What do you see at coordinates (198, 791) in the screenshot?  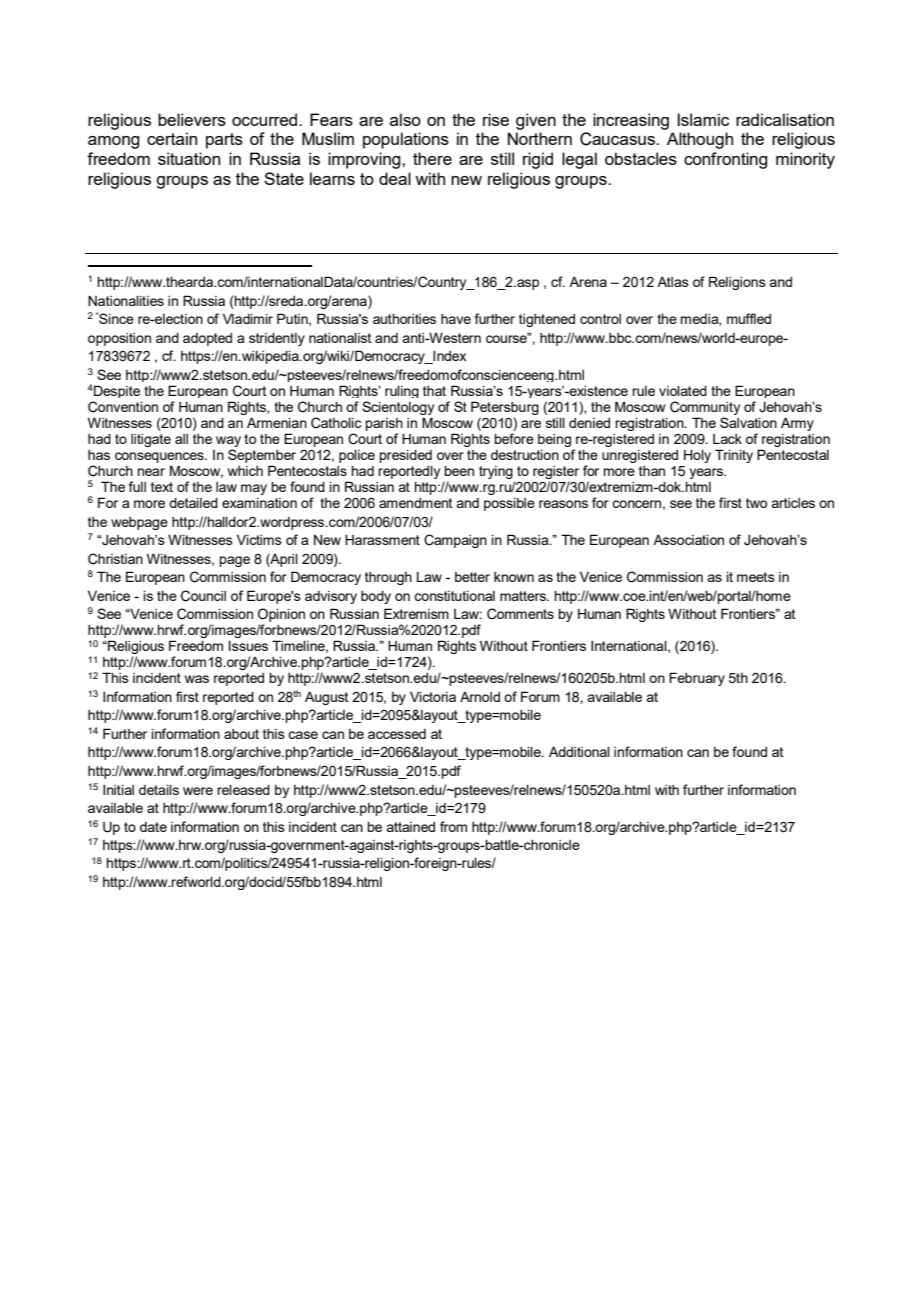 I see `were` at bounding box center [198, 791].
